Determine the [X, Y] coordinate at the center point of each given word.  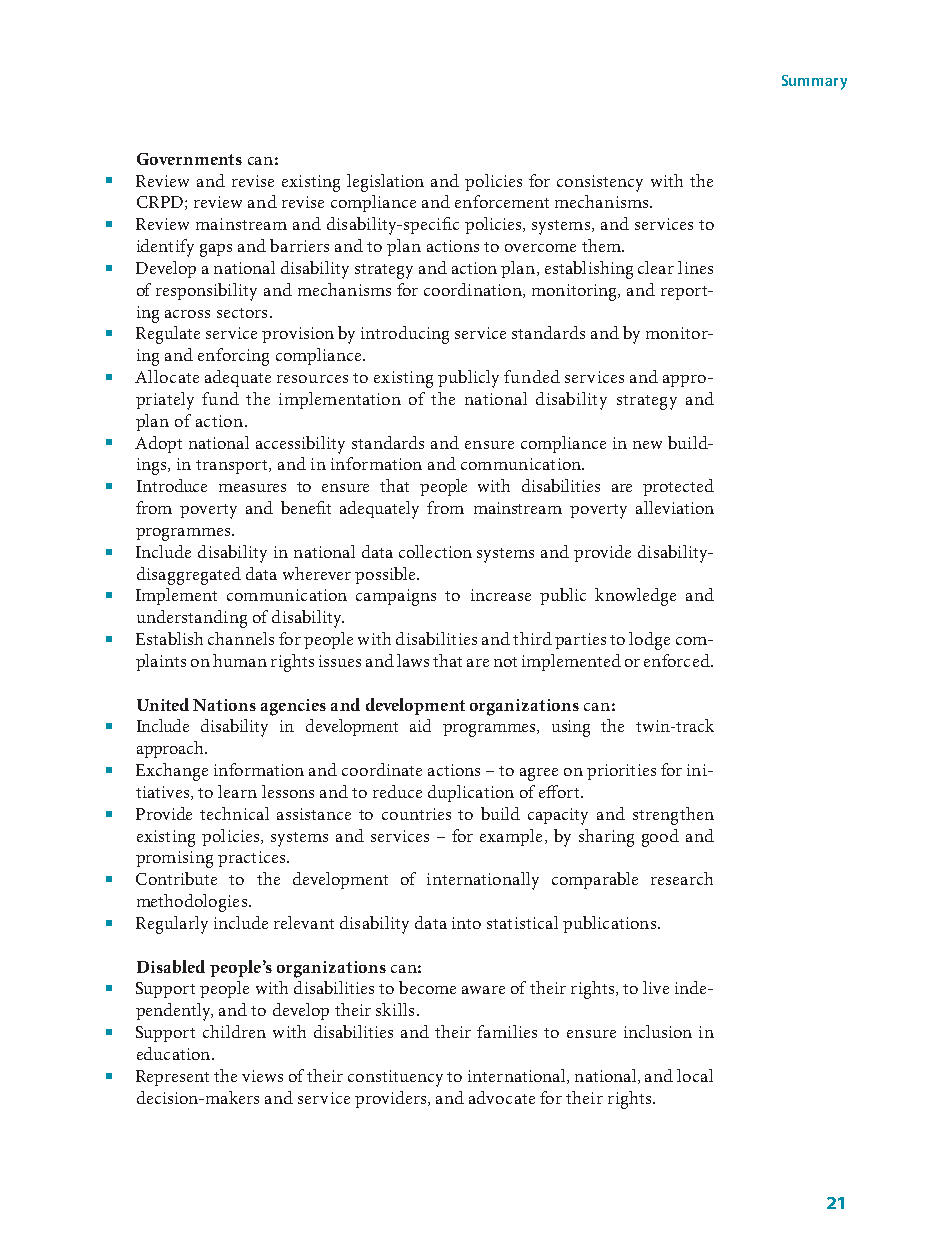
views [262, 1076]
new [647, 445]
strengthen [673, 816]
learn [237, 791]
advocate [502, 1097]
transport [233, 467]
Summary [814, 82]
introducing [405, 335]
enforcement [502, 201]
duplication [471, 793]
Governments [189, 159]
